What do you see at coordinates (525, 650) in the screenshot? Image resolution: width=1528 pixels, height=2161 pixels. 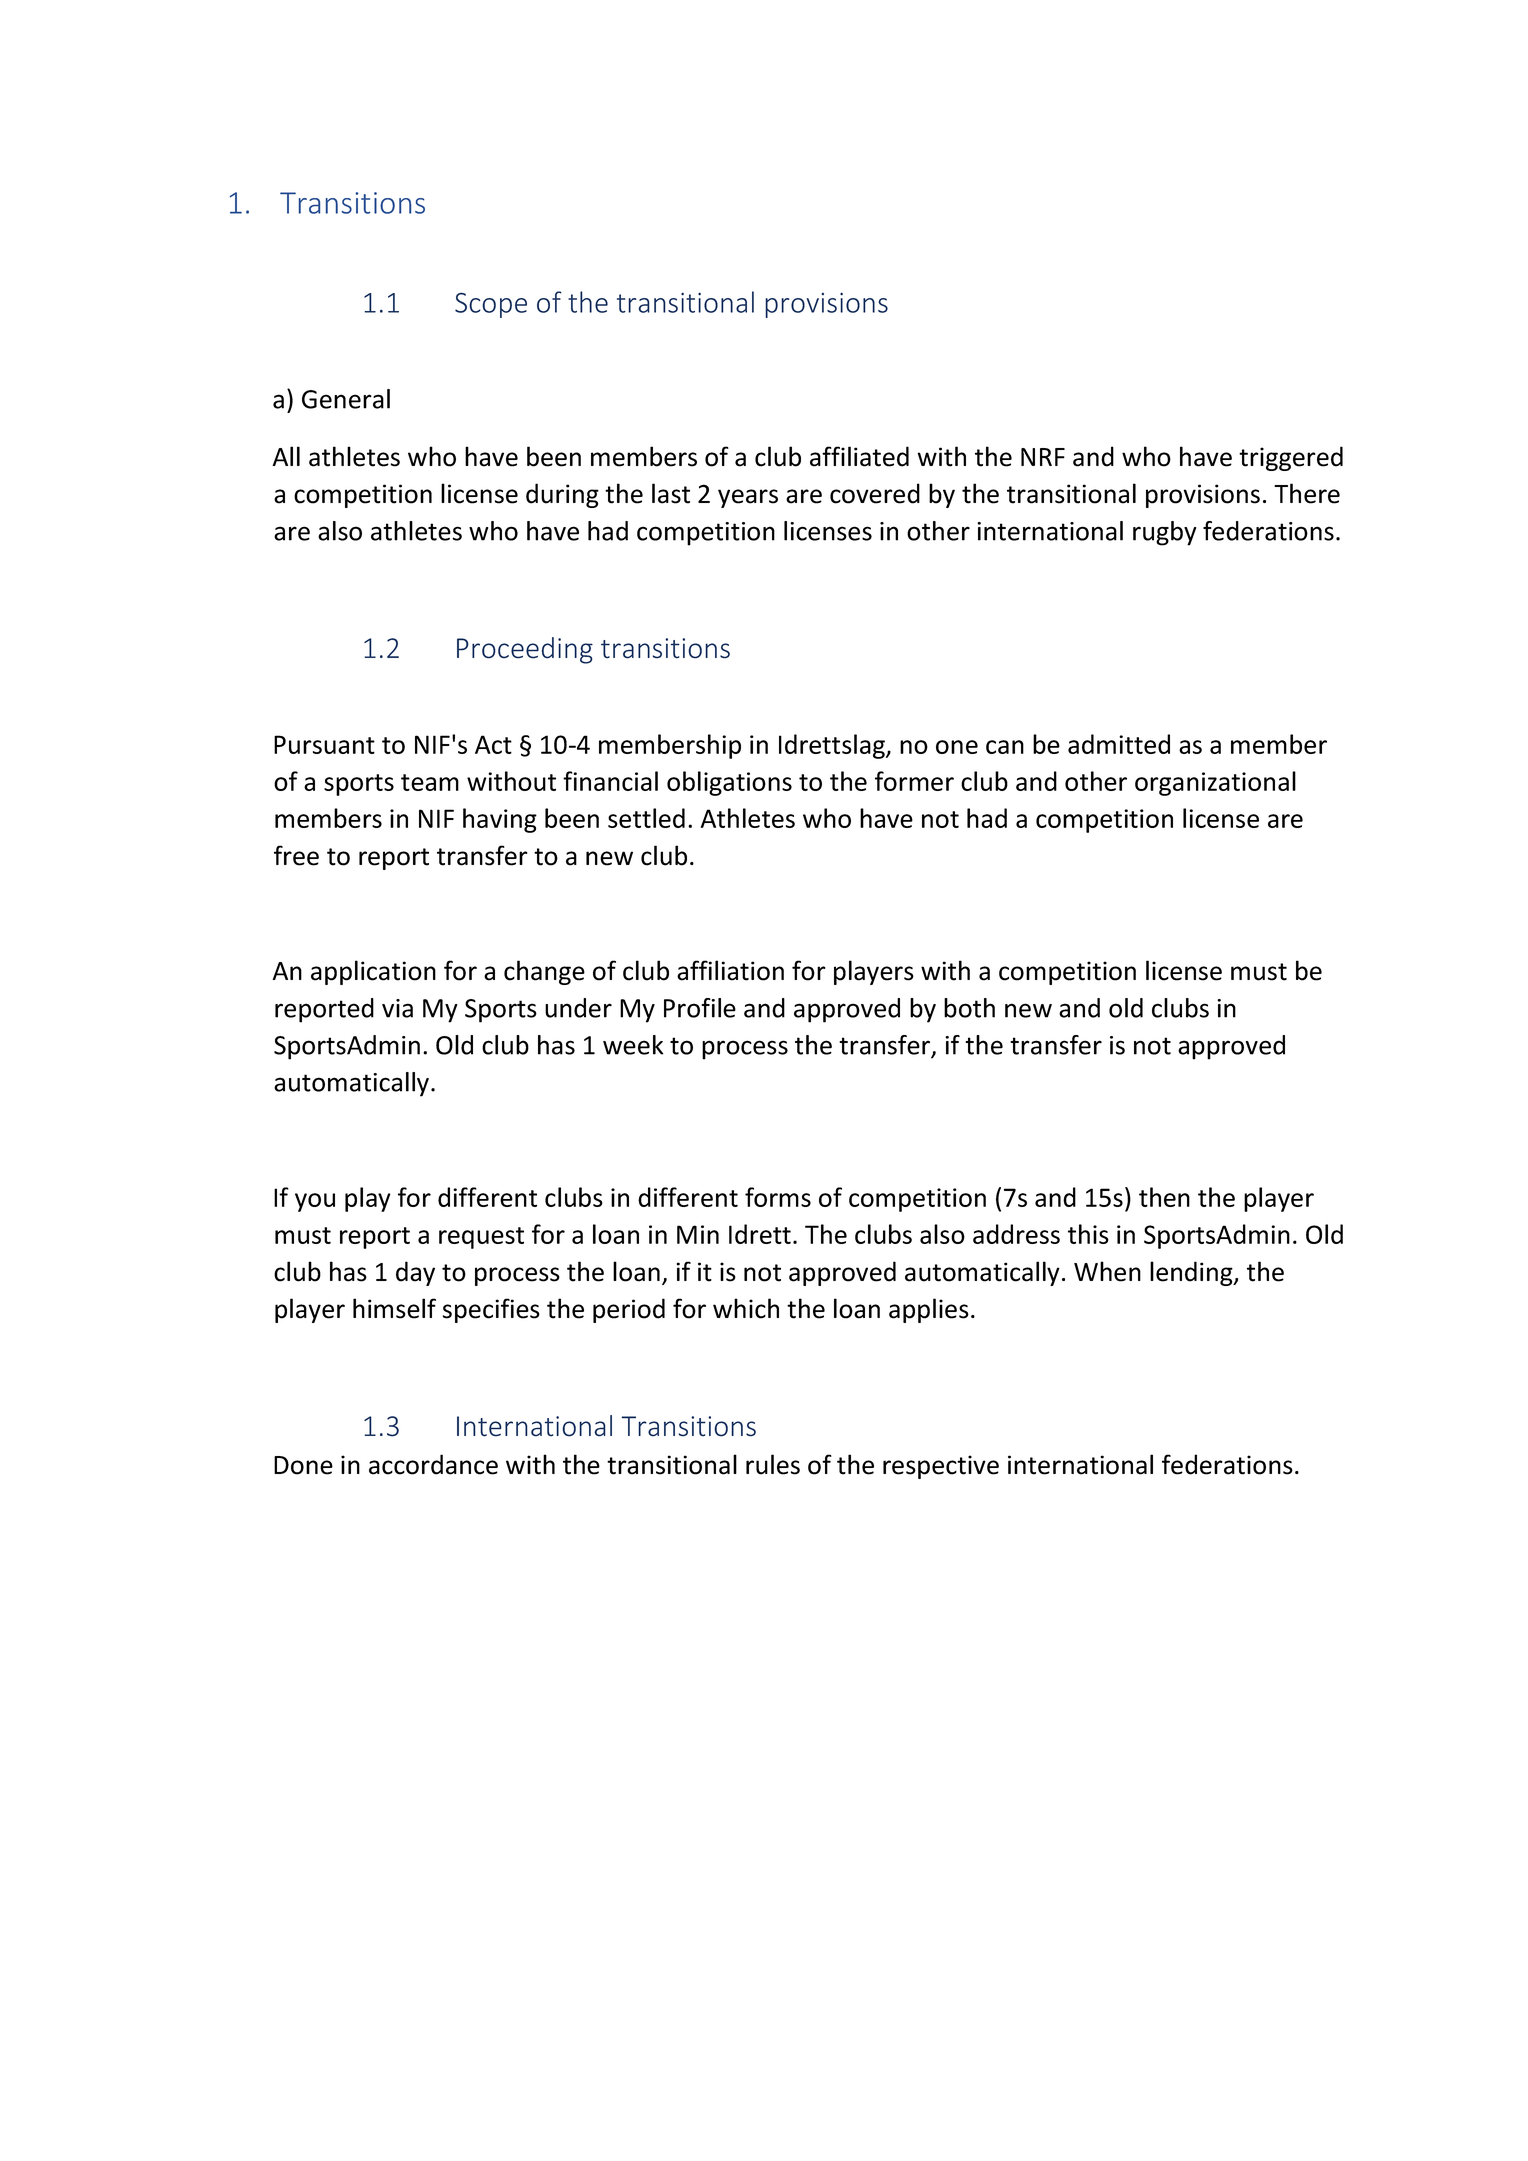 I see `Proceeding` at bounding box center [525, 650].
